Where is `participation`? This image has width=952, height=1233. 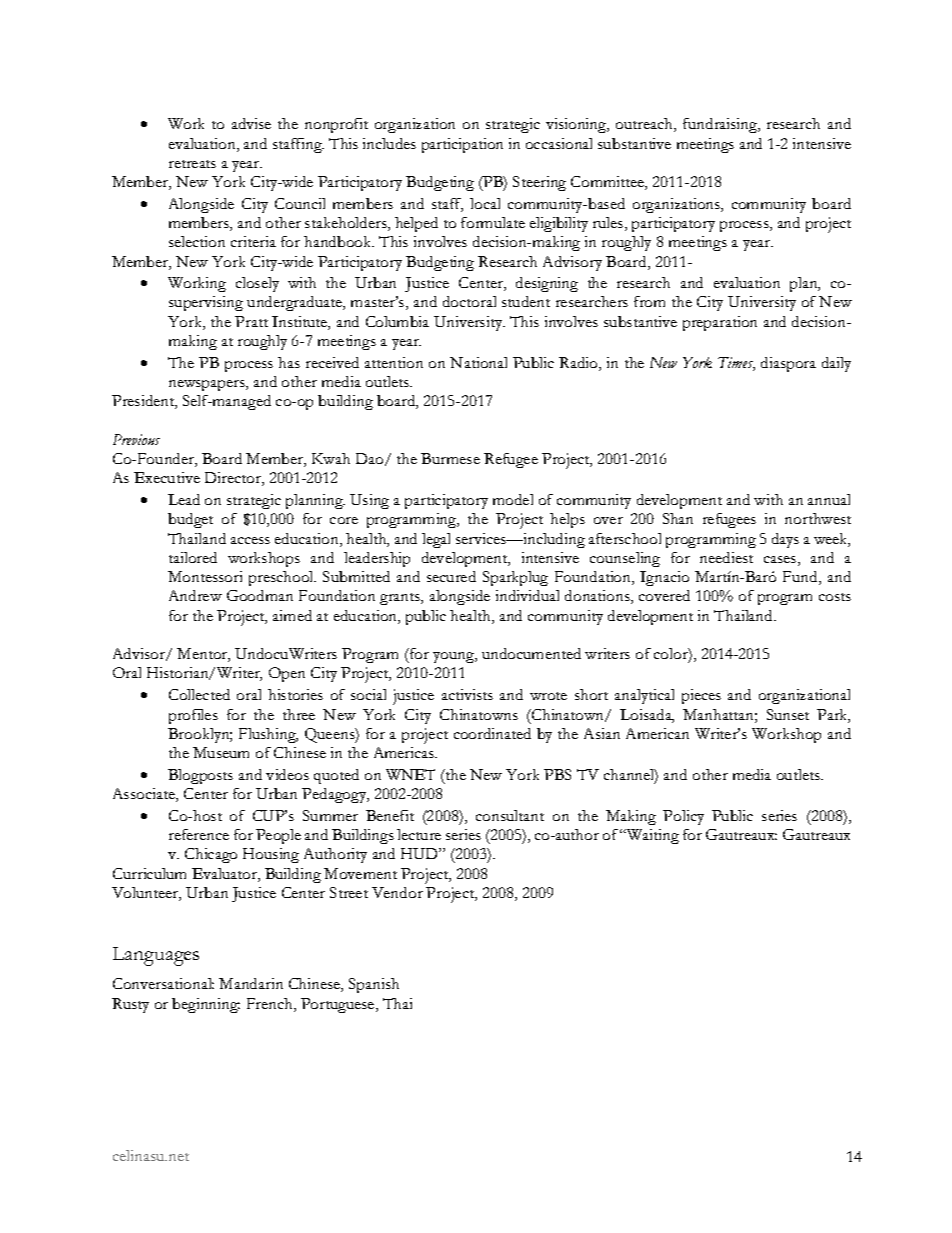 participation is located at coordinates (462, 145).
